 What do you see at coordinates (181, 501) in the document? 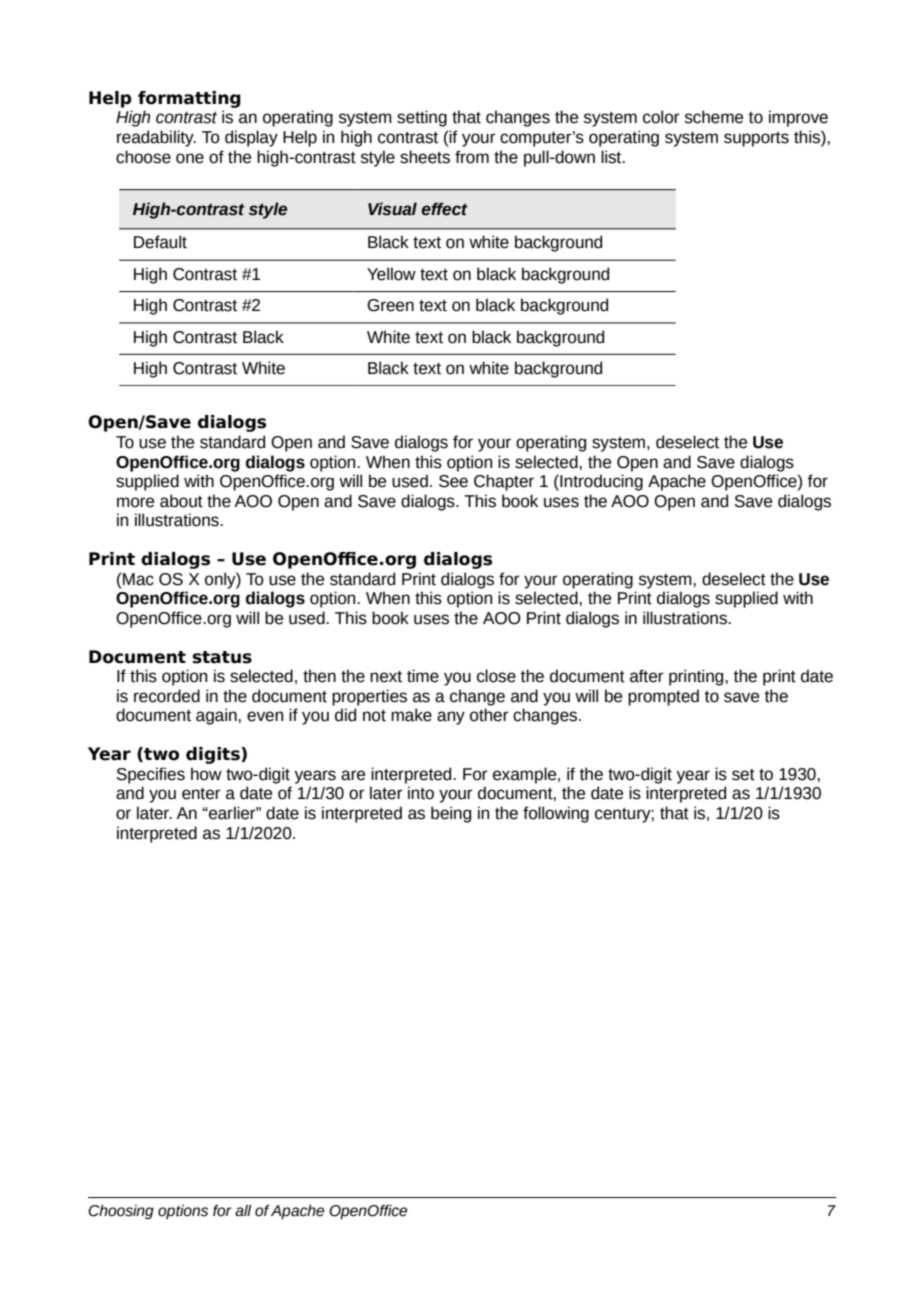
I see `about` at bounding box center [181, 501].
